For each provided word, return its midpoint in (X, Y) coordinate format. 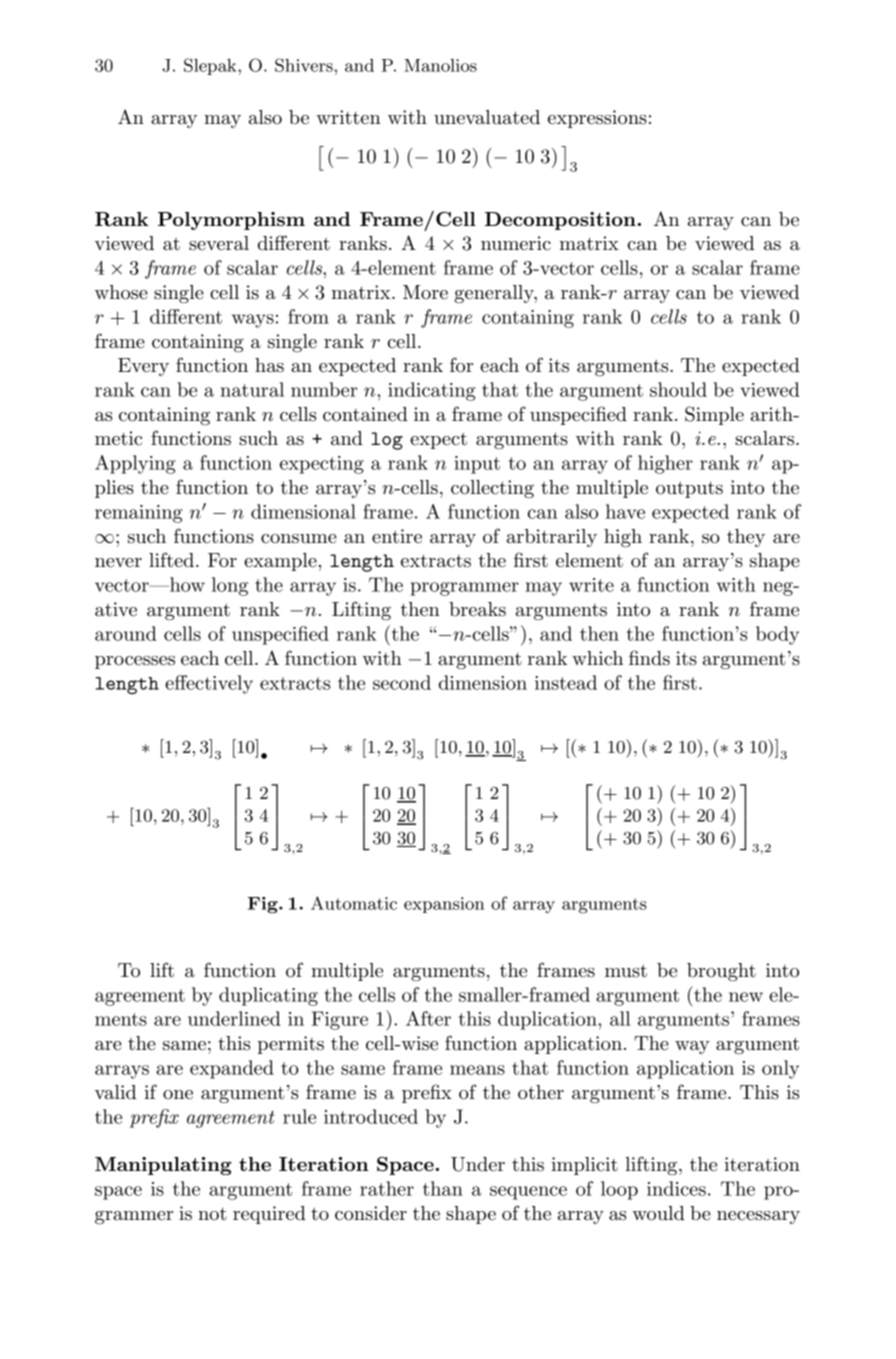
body (777, 635)
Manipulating (163, 1166)
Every (143, 367)
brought (721, 972)
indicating (432, 391)
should (678, 389)
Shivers (305, 65)
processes (135, 662)
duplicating (268, 996)
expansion (444, 905)
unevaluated (487, 117)
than (443, 1188)
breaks (477, 609)
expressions (597, 119)
